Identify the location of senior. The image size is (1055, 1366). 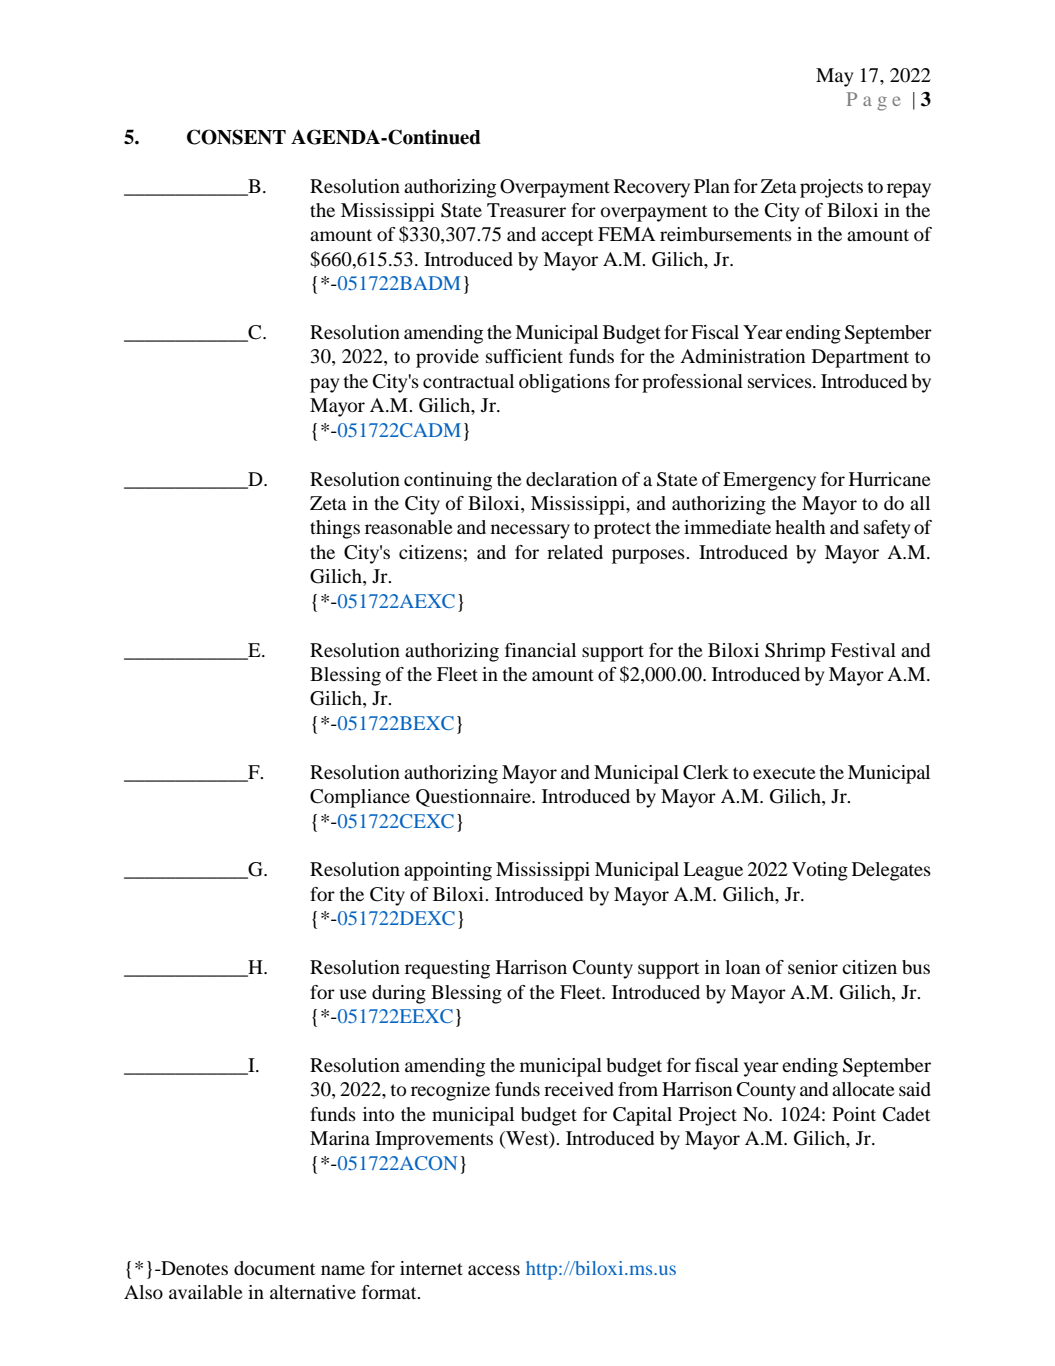
(813, 967).
